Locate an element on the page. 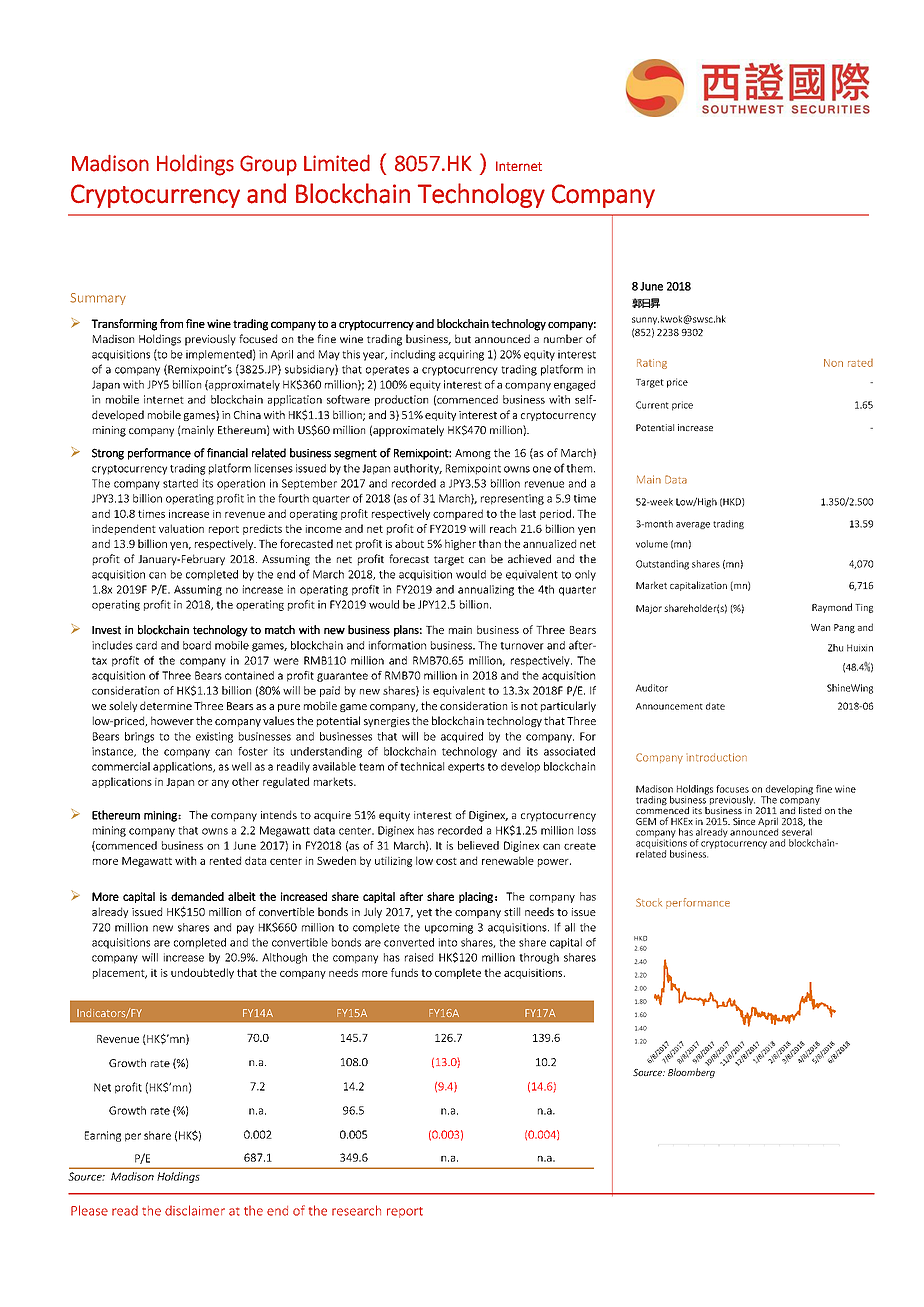 The image size is (924, 1307). disclaimer is located at coordinates (195, 1210).
